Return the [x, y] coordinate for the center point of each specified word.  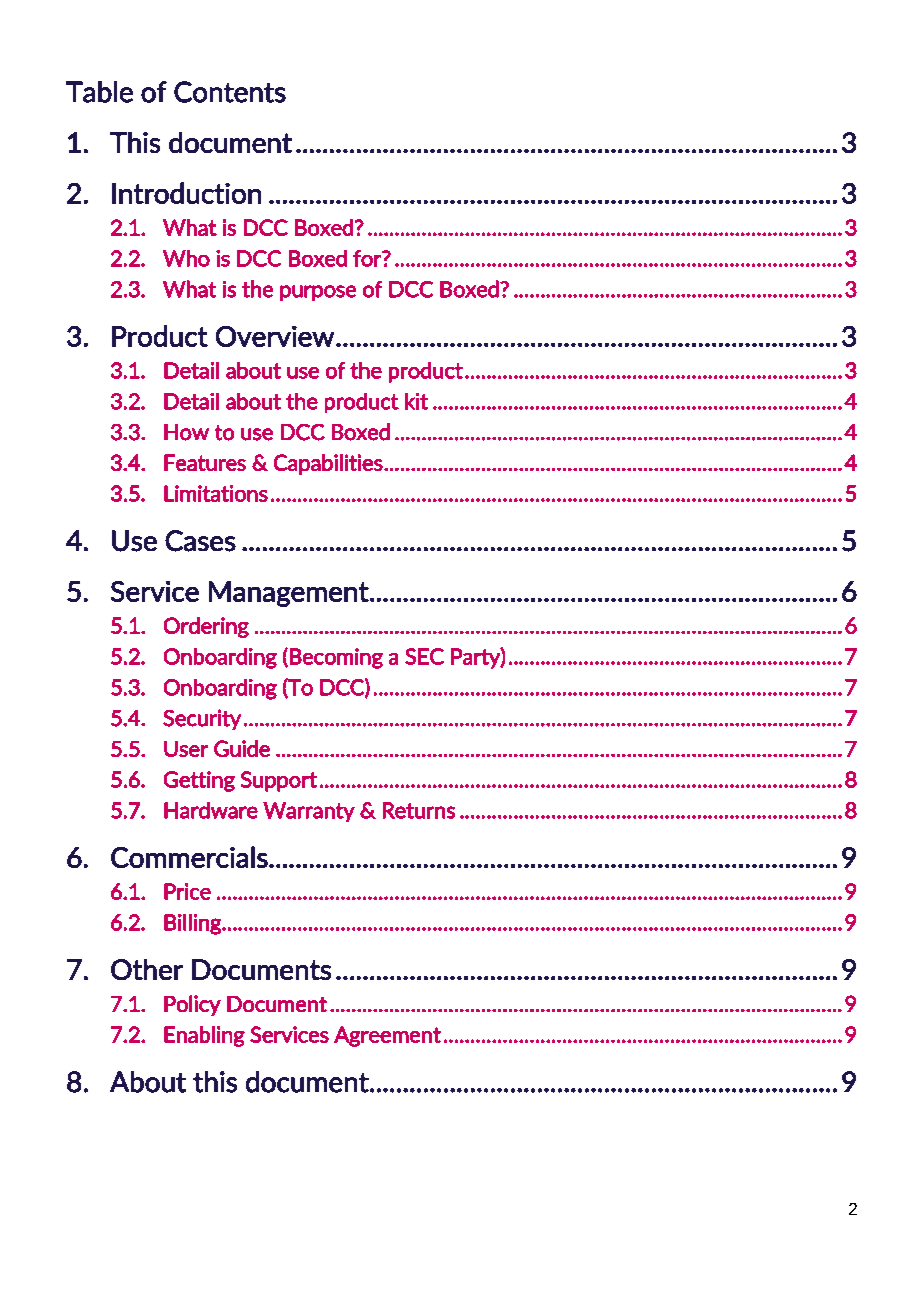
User [186, 749]
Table [99, 92]
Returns [419, 810]
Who [186, 258]
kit [416, 401]
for [368, 258]
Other [147, 969]
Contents [230, 92]
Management [290, 594]
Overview [275, 336]
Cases [200, 541]
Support [279, 781]
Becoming [336, 658]
